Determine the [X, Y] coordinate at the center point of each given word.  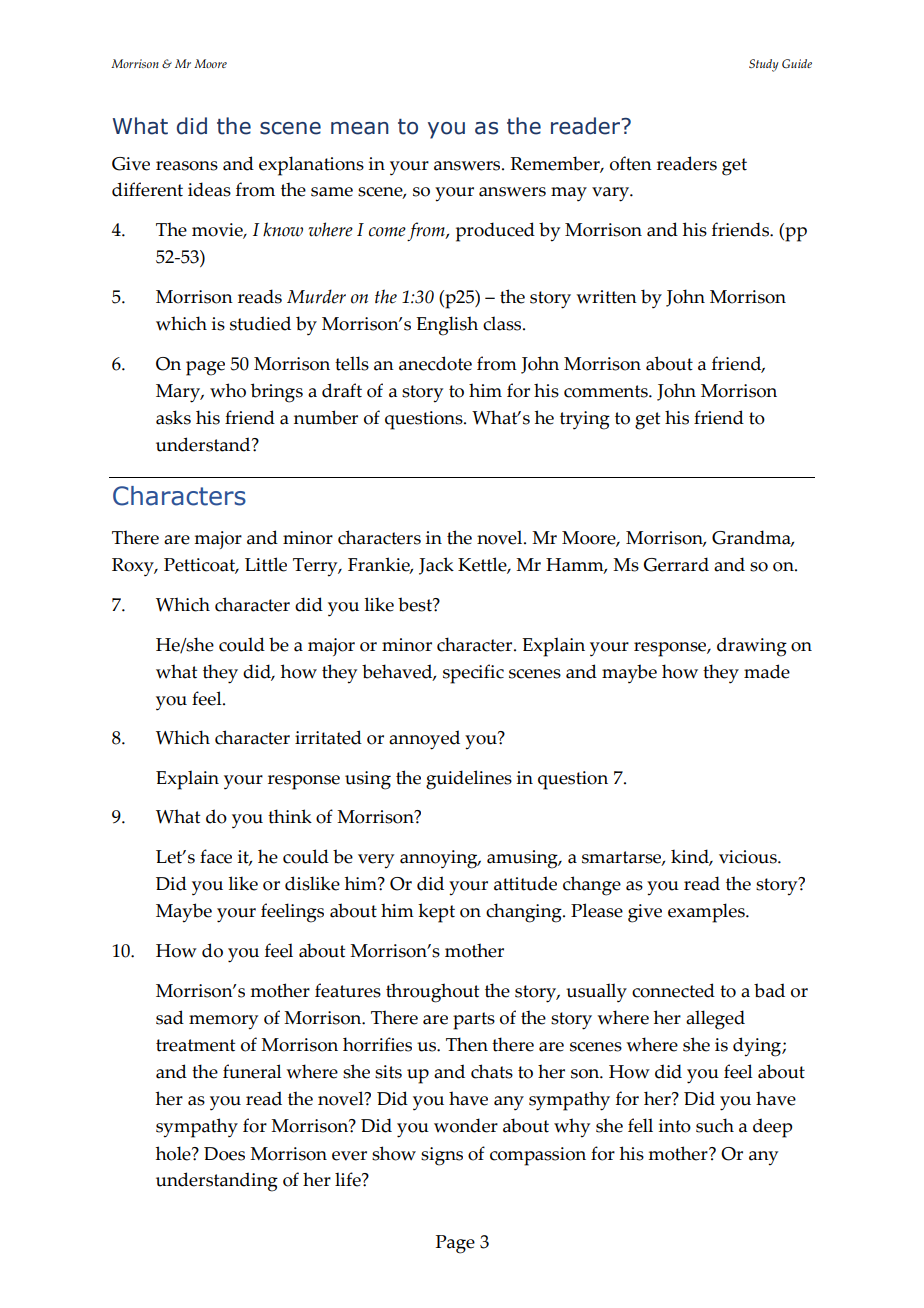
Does [224, 1154]
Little [266, 564]
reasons [187, 166]
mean [360, 128]
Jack [436, 566]
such [715, 1125]
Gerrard [676, 564]
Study [764, 65]
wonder [466, 1125]
